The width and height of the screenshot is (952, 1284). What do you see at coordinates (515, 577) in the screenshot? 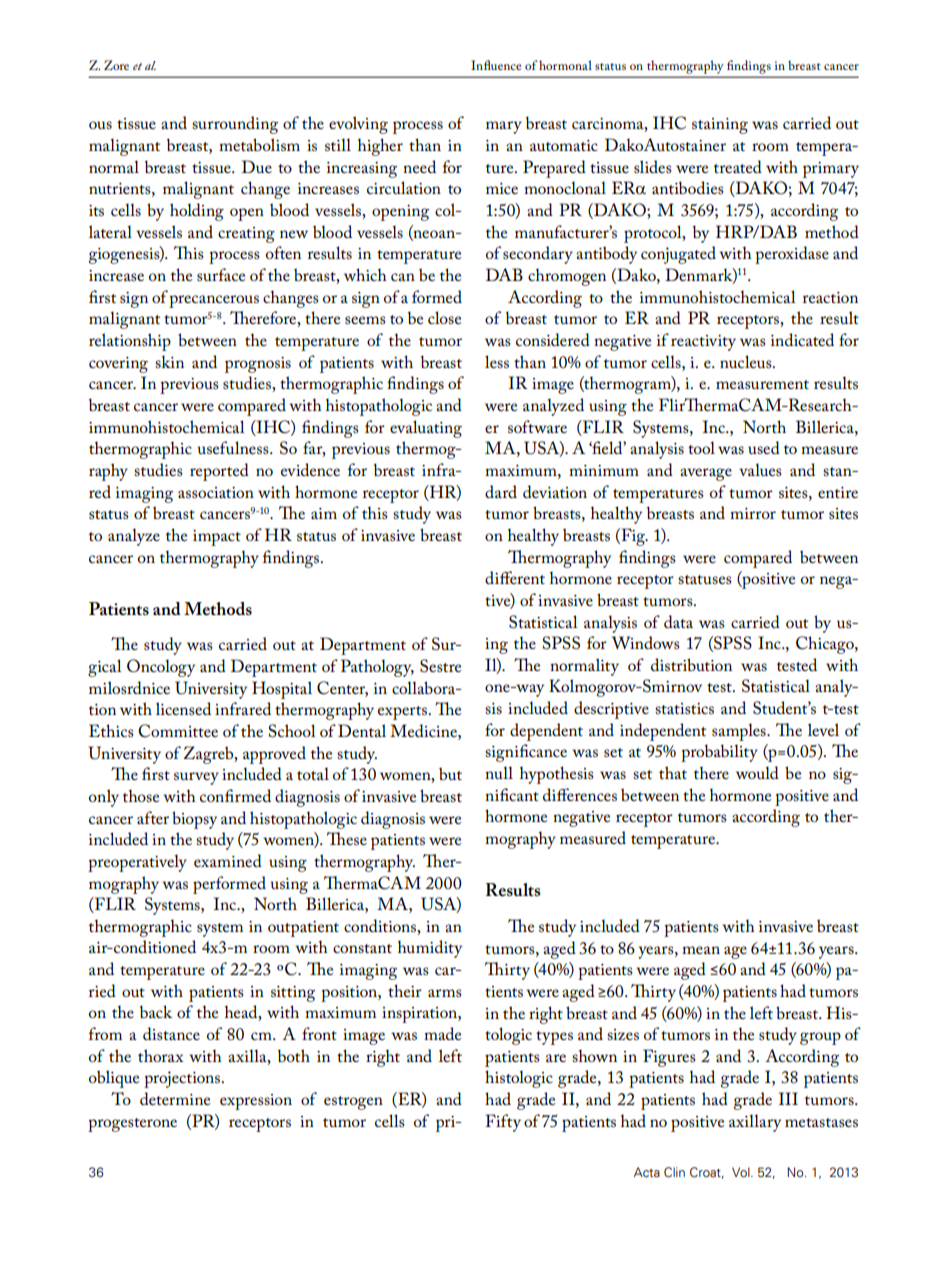
I see `different` at bounding box center [515, 577].
